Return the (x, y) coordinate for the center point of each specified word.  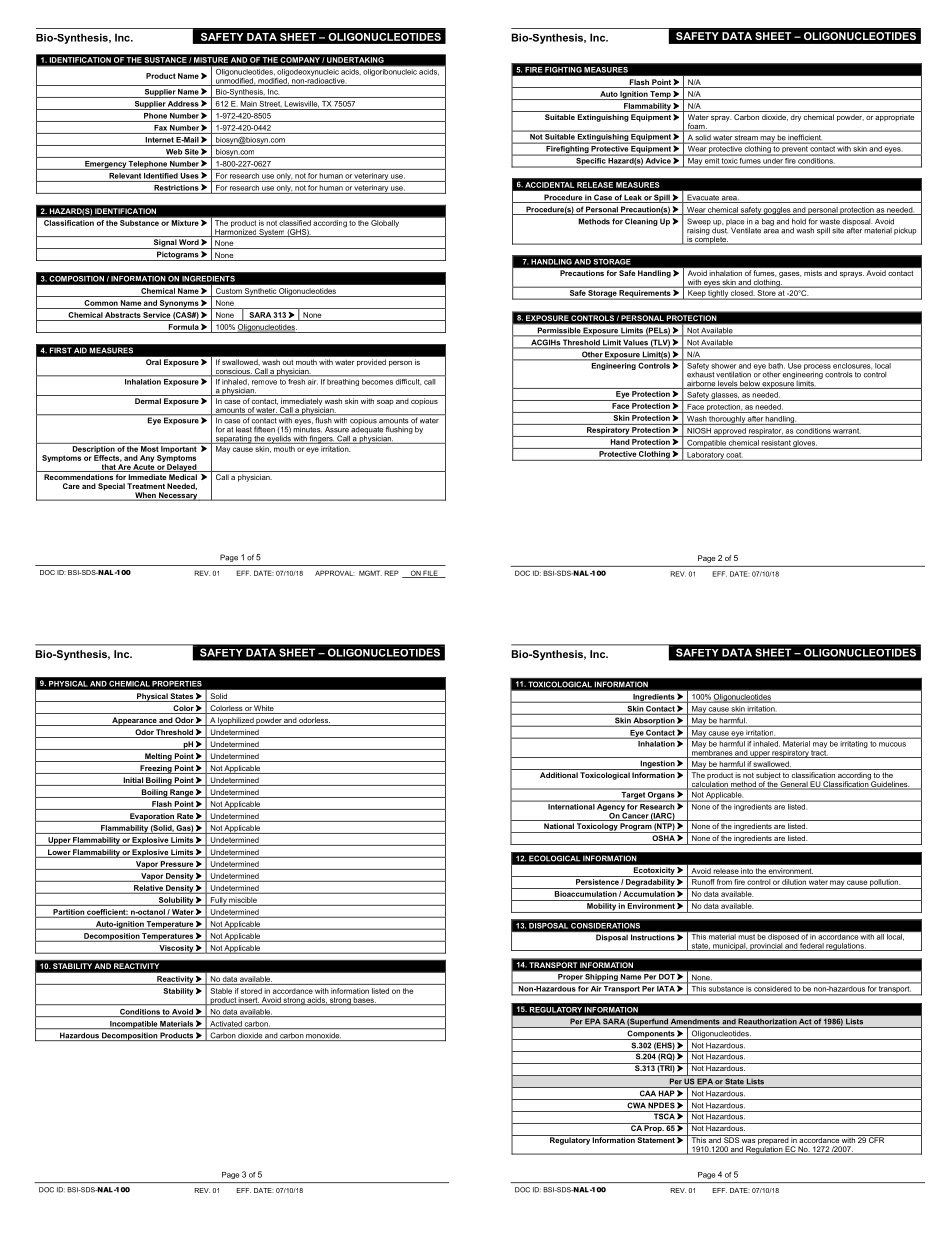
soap (385, 402)
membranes (712, 752)
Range (182, 793)
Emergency (105, 165)
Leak (633, 198)
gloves (804, 444)
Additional (559, 775)
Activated (226, 1025)
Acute (143, 468)
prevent (795, 151)
